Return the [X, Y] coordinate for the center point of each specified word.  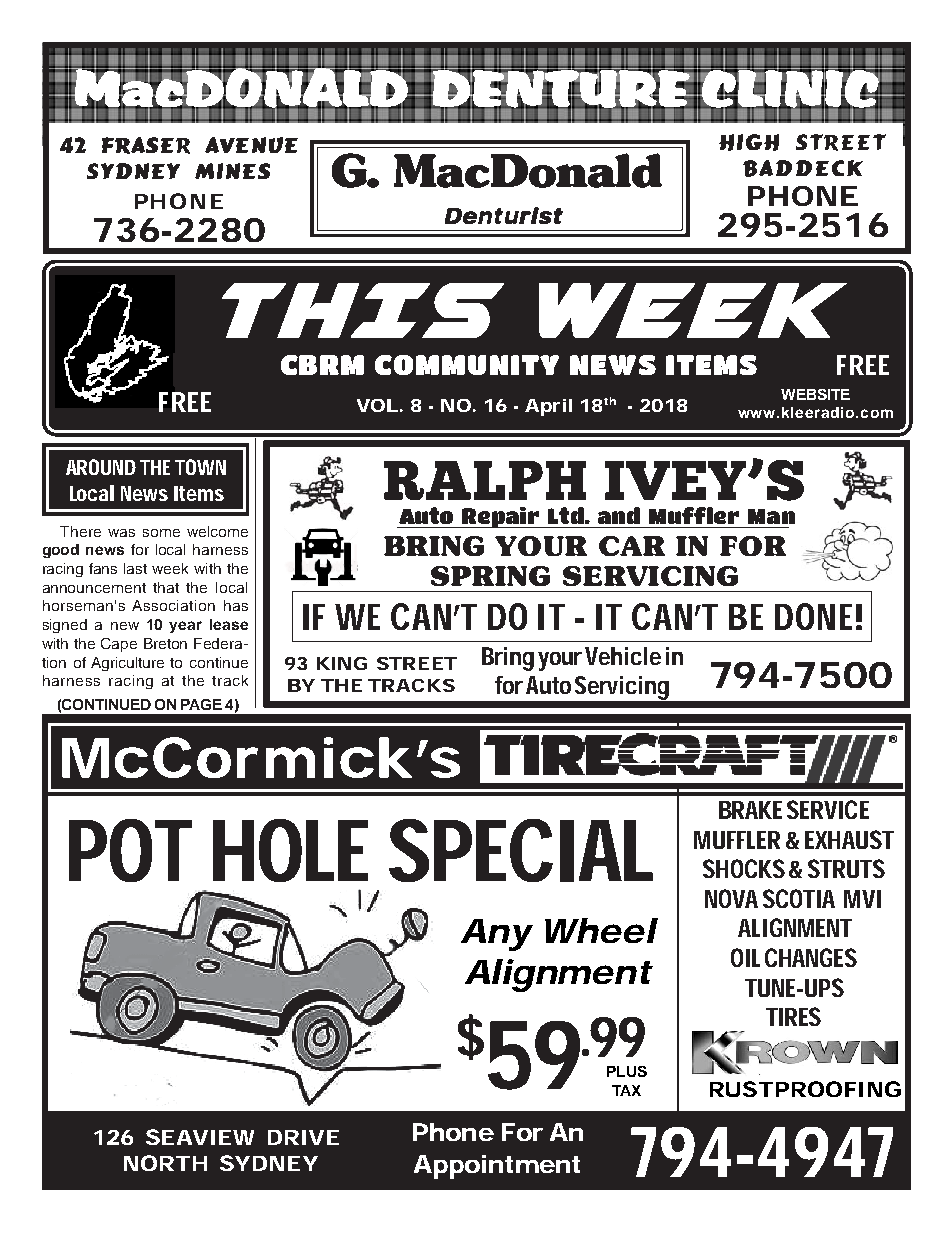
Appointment [497, 1167]
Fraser [146, 145]
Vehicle [623, 656]
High [749, 142]
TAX [626, 1090]
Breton [165, 643]
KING [342, 663]
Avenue [251, 145]
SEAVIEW [200, 1137]
